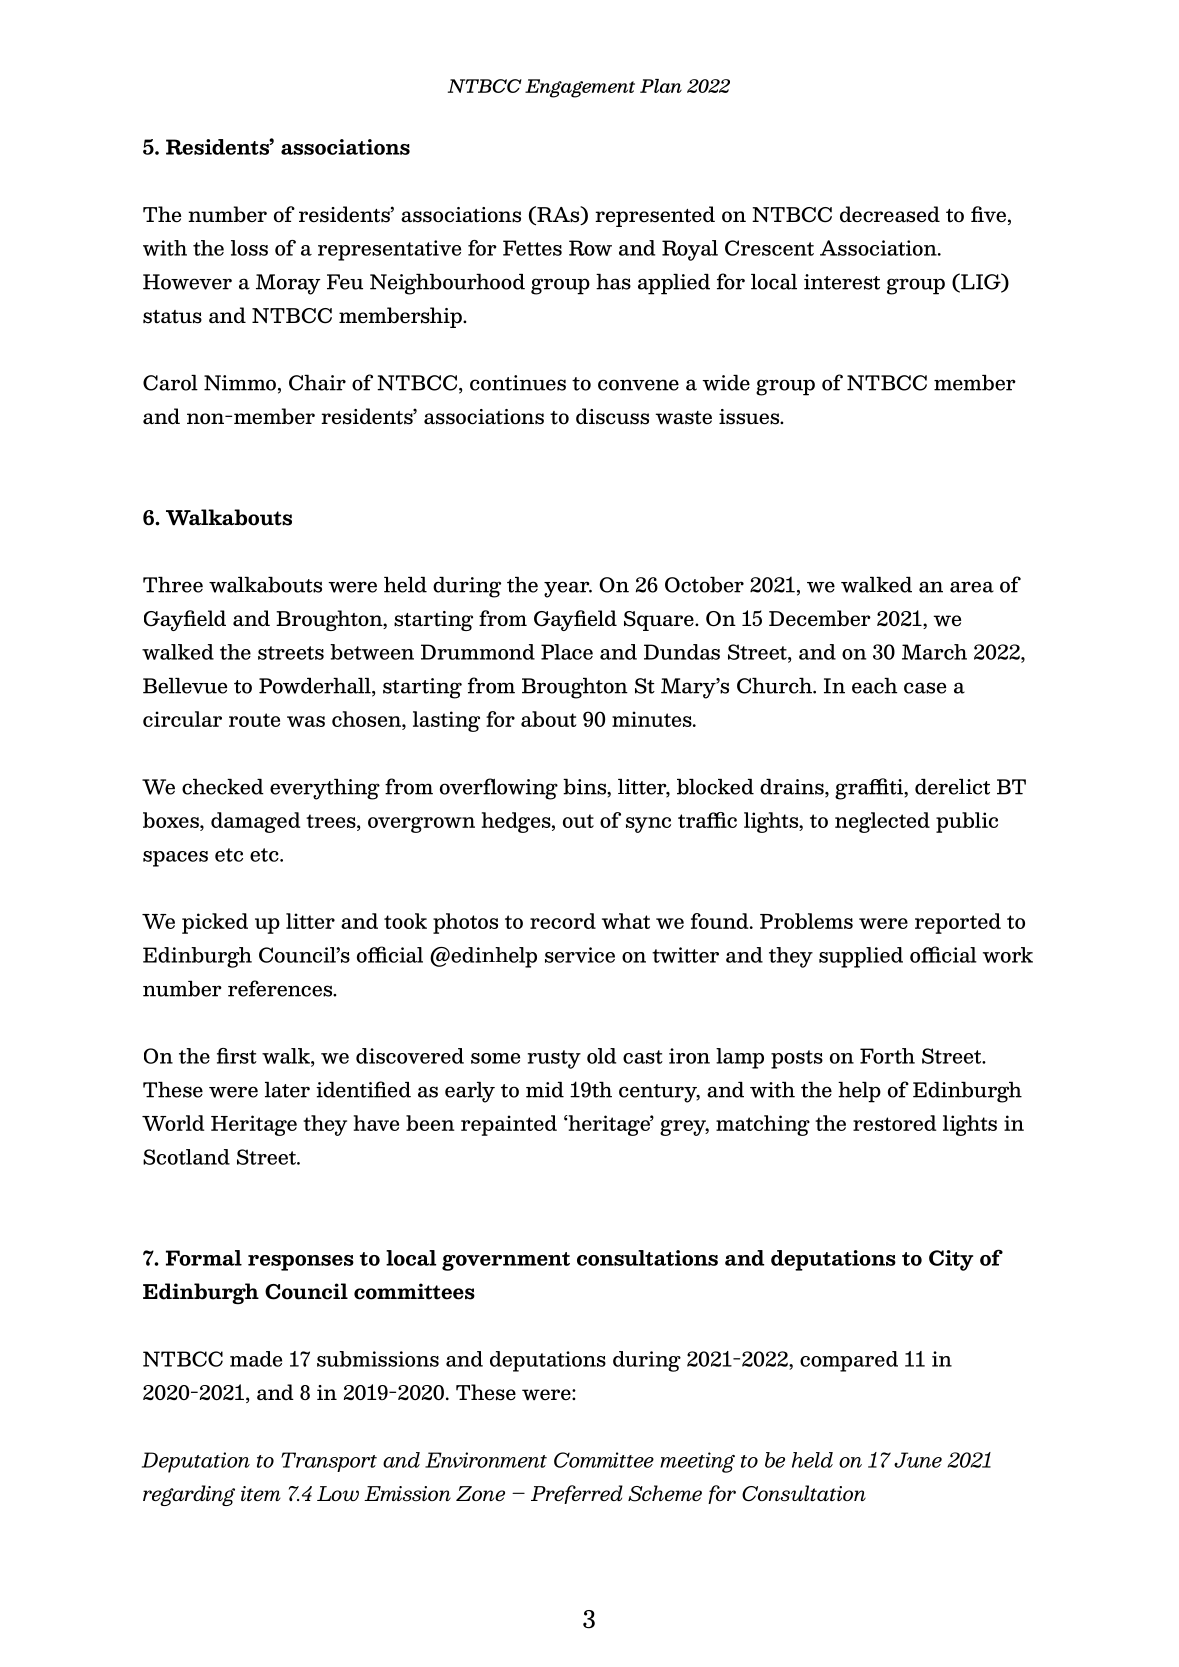  What do you see at coordinates (577, 1494) in the screenshot?
I see `Preferred` at bounding box center [577, 1494].
